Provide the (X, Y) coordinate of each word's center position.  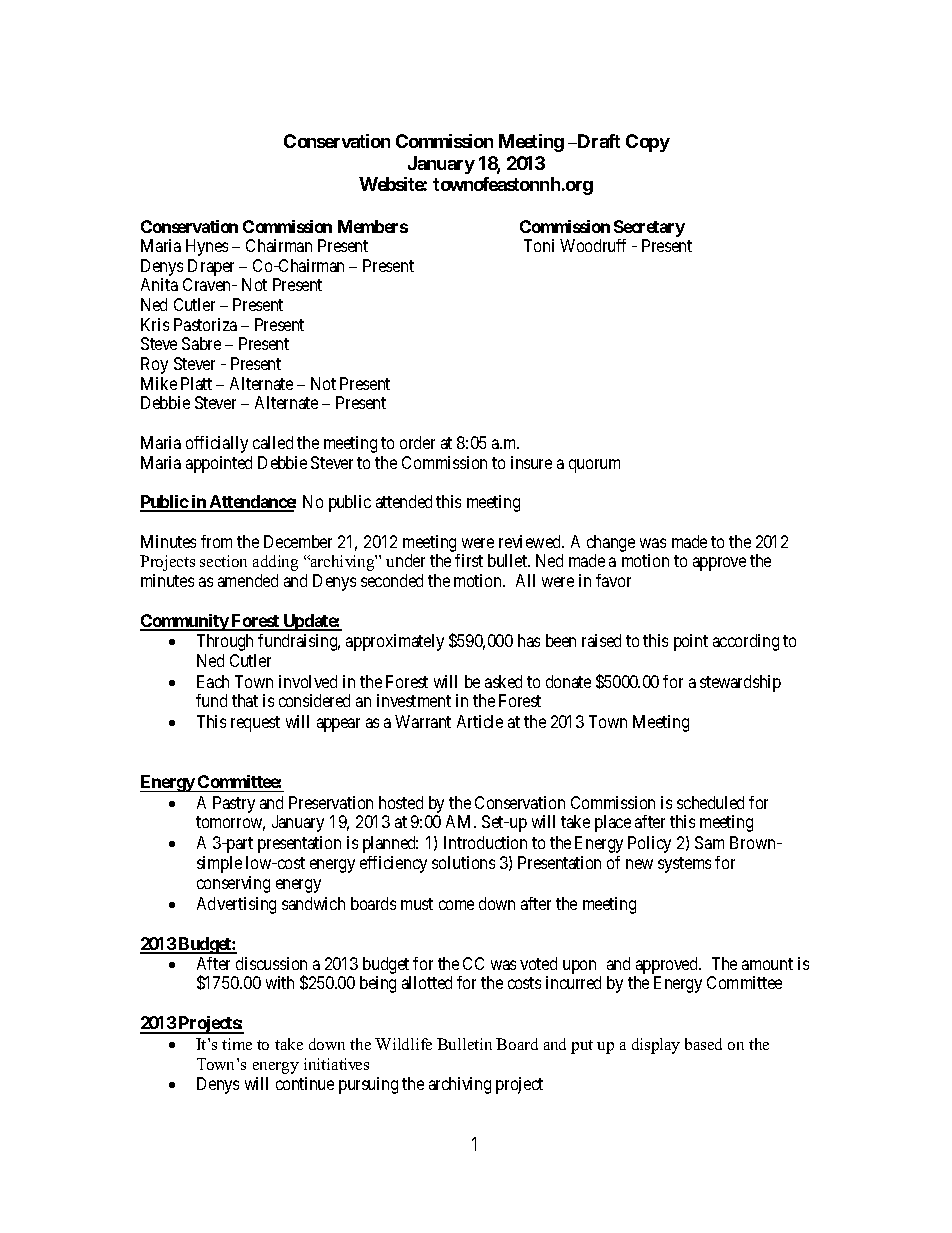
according (746, 642)
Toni (539, 245)
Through (225, 642)
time (237, 1044)
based (703, 1044)
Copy (648, 143)
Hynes (207, 247)
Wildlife (403, 1044)
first (469, 560)
